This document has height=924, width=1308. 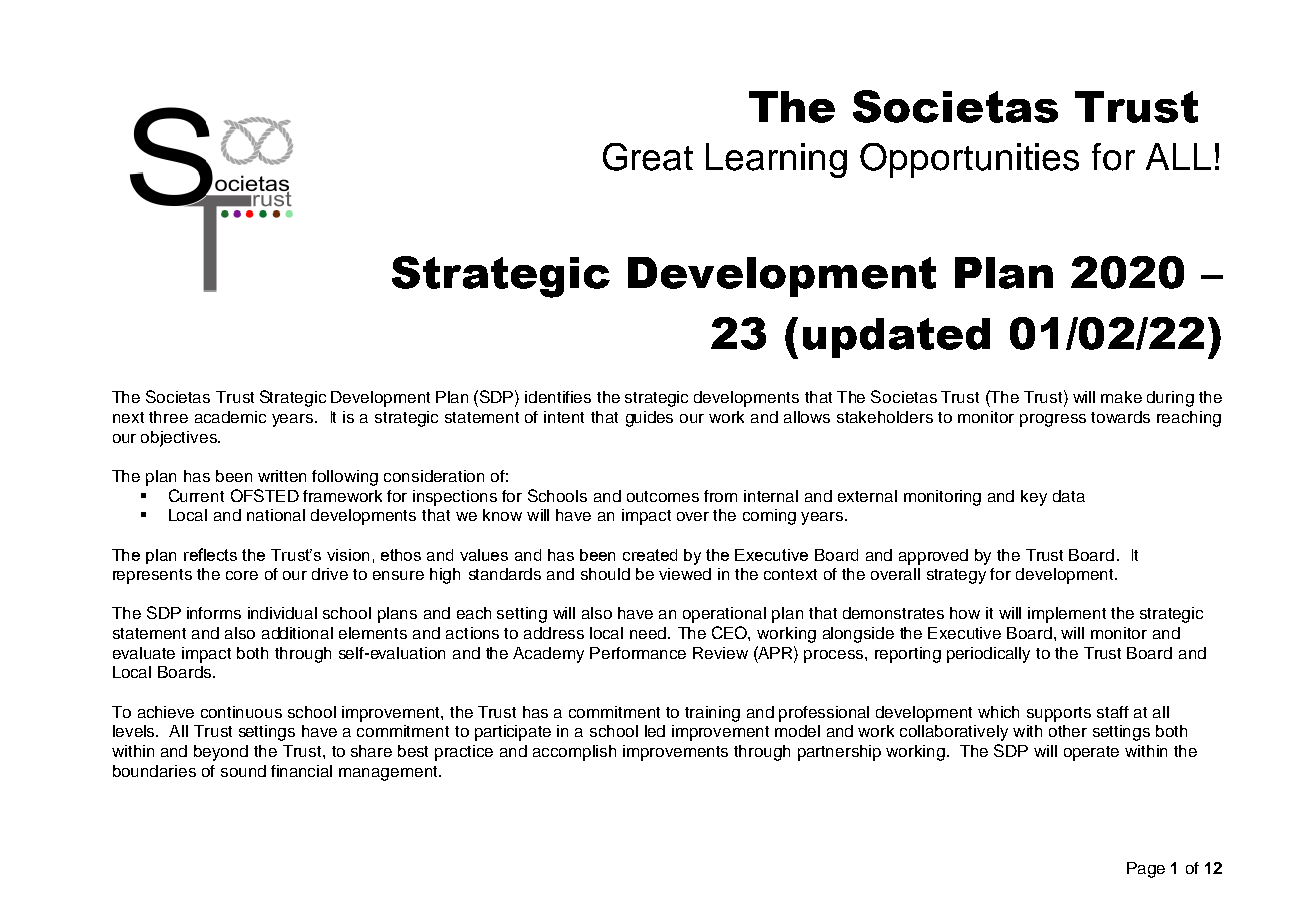 I want to click on guides, so click(x=649, y=419).
